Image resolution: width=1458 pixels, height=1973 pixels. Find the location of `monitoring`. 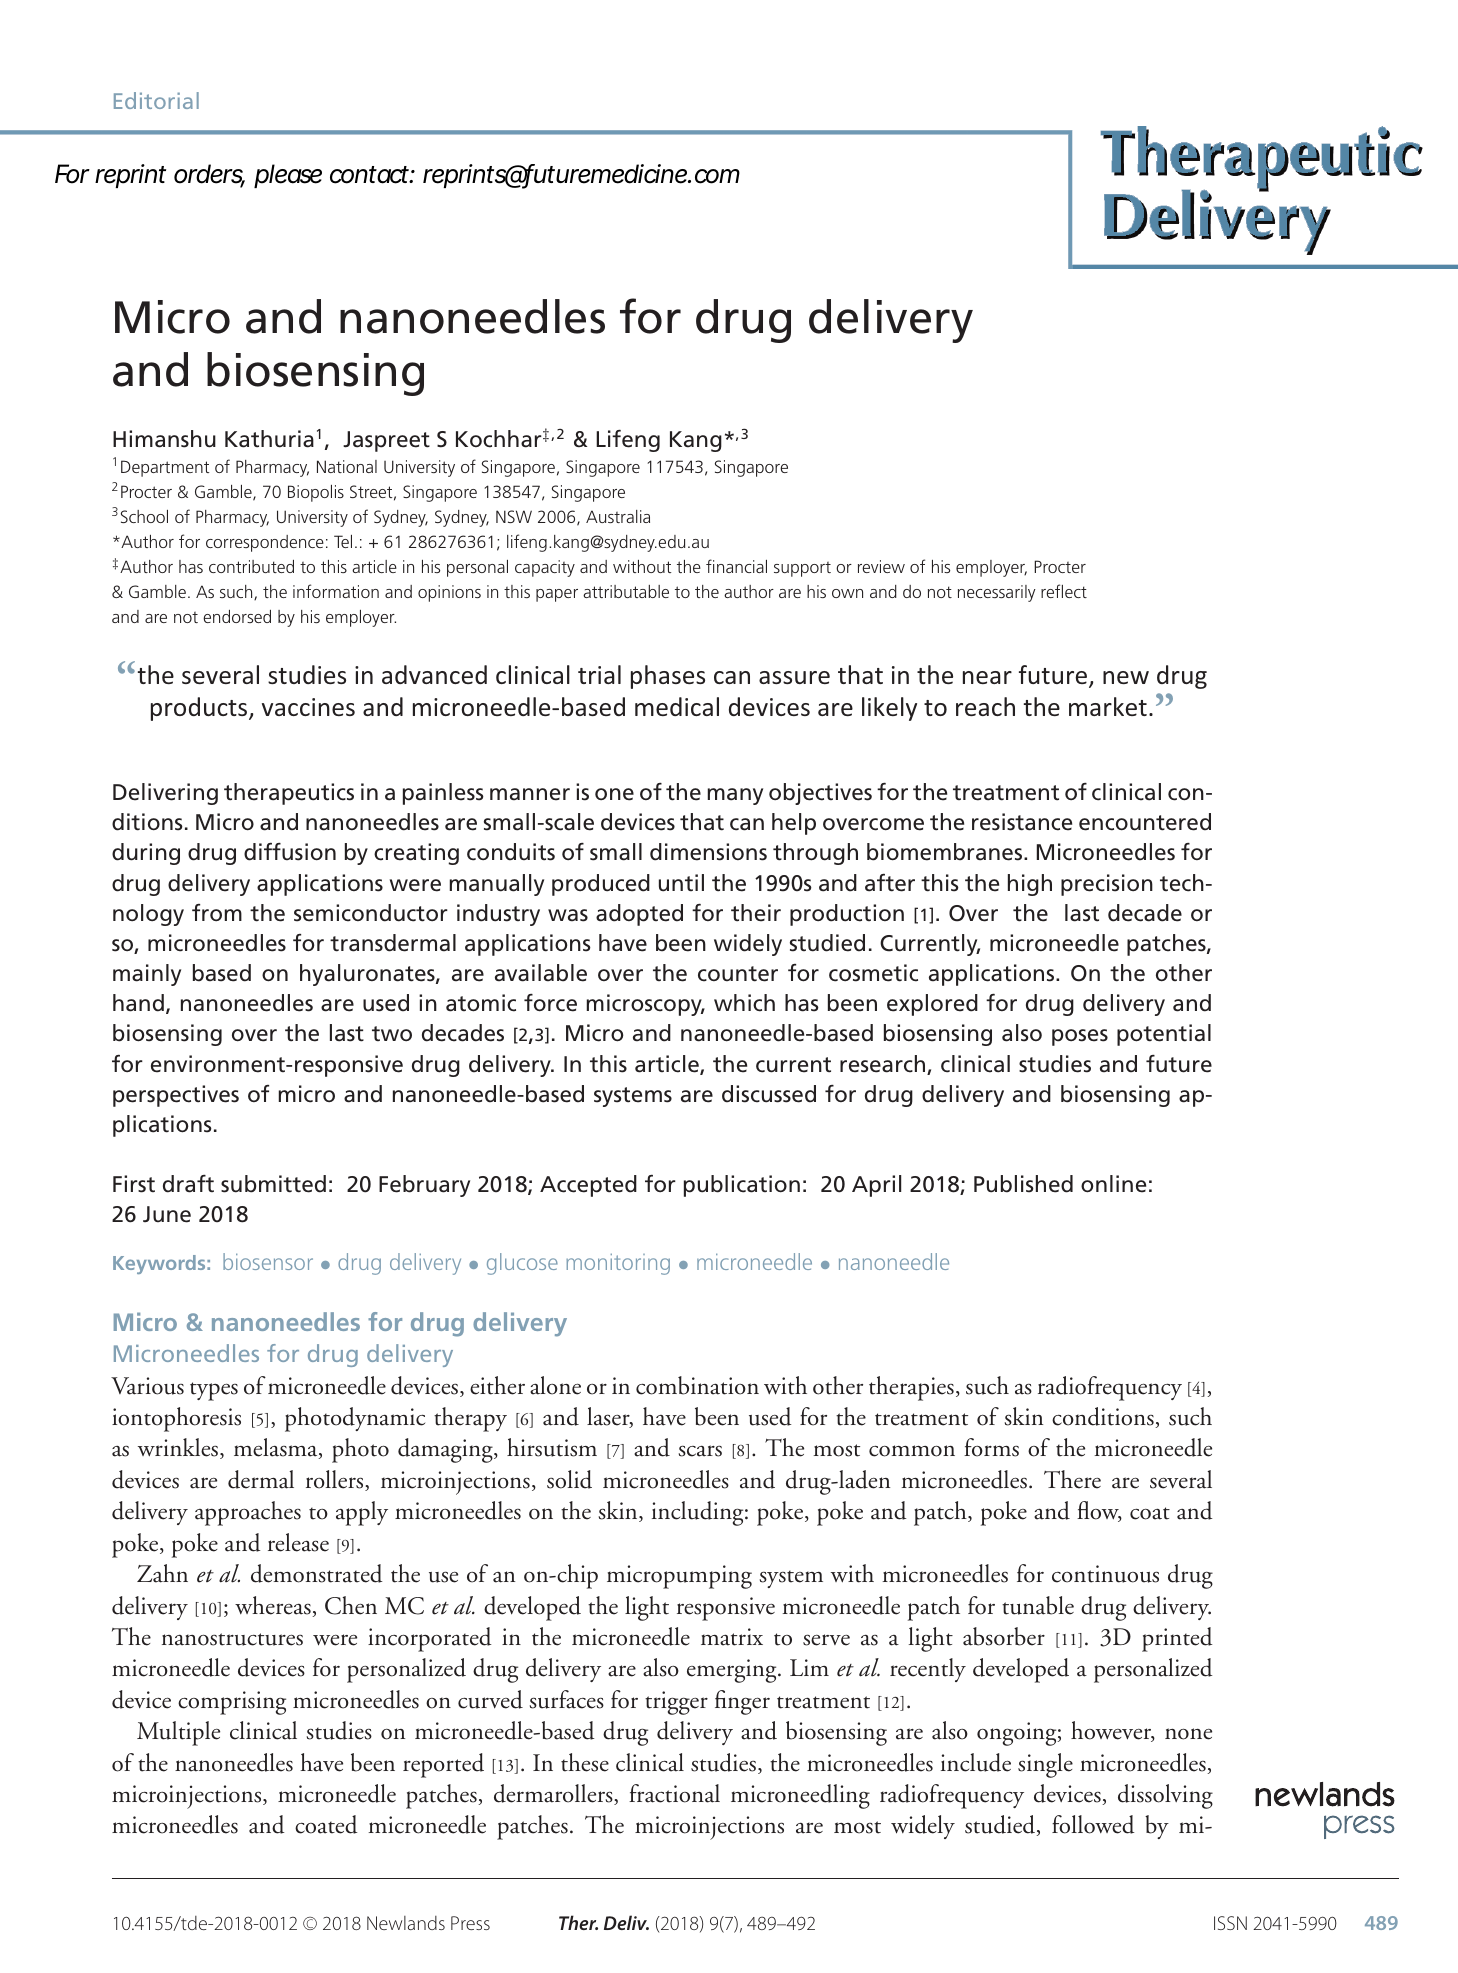

monitoring is located at coordinates (618, 1264).
